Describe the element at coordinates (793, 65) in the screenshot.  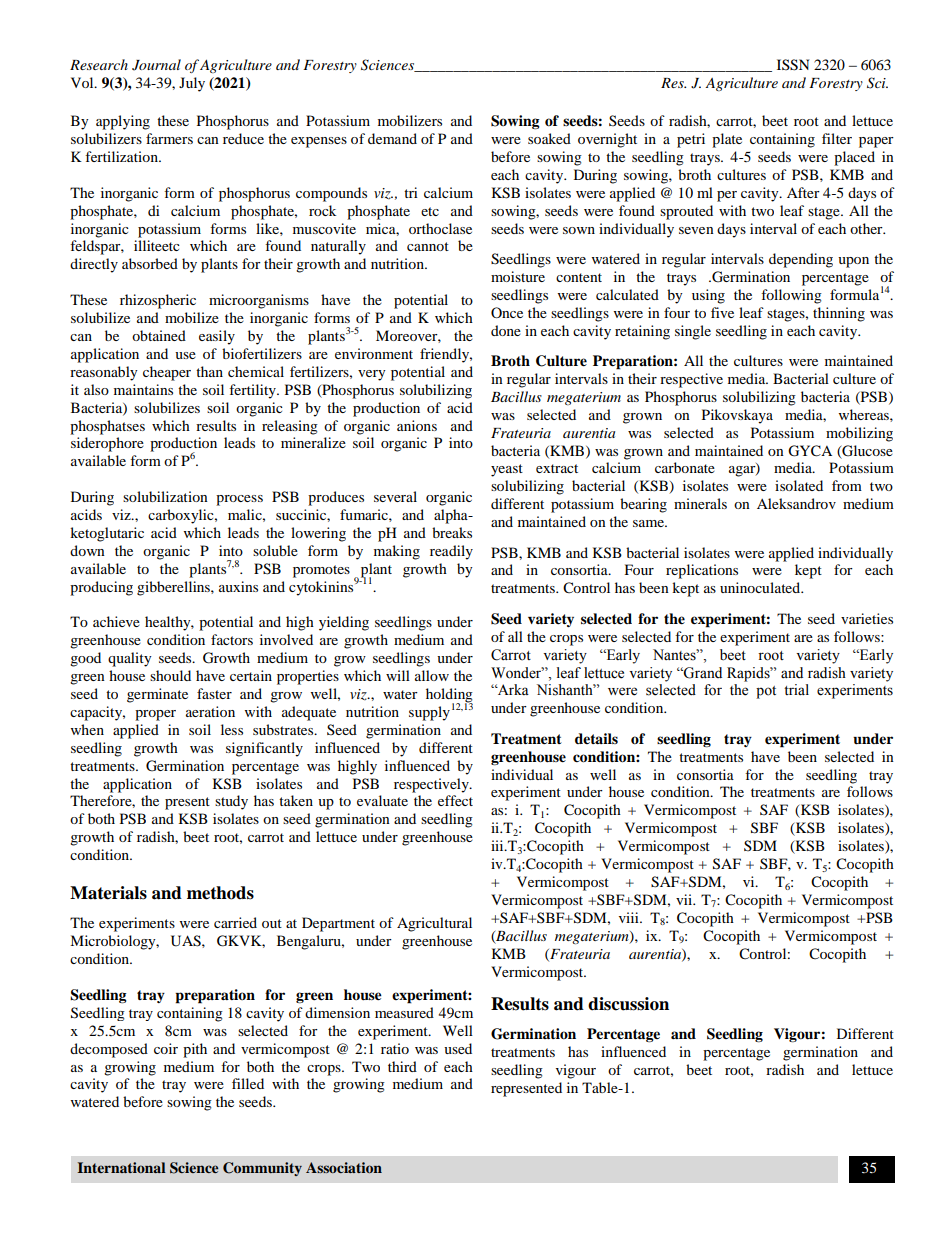
I see `ISSN` at that location.
